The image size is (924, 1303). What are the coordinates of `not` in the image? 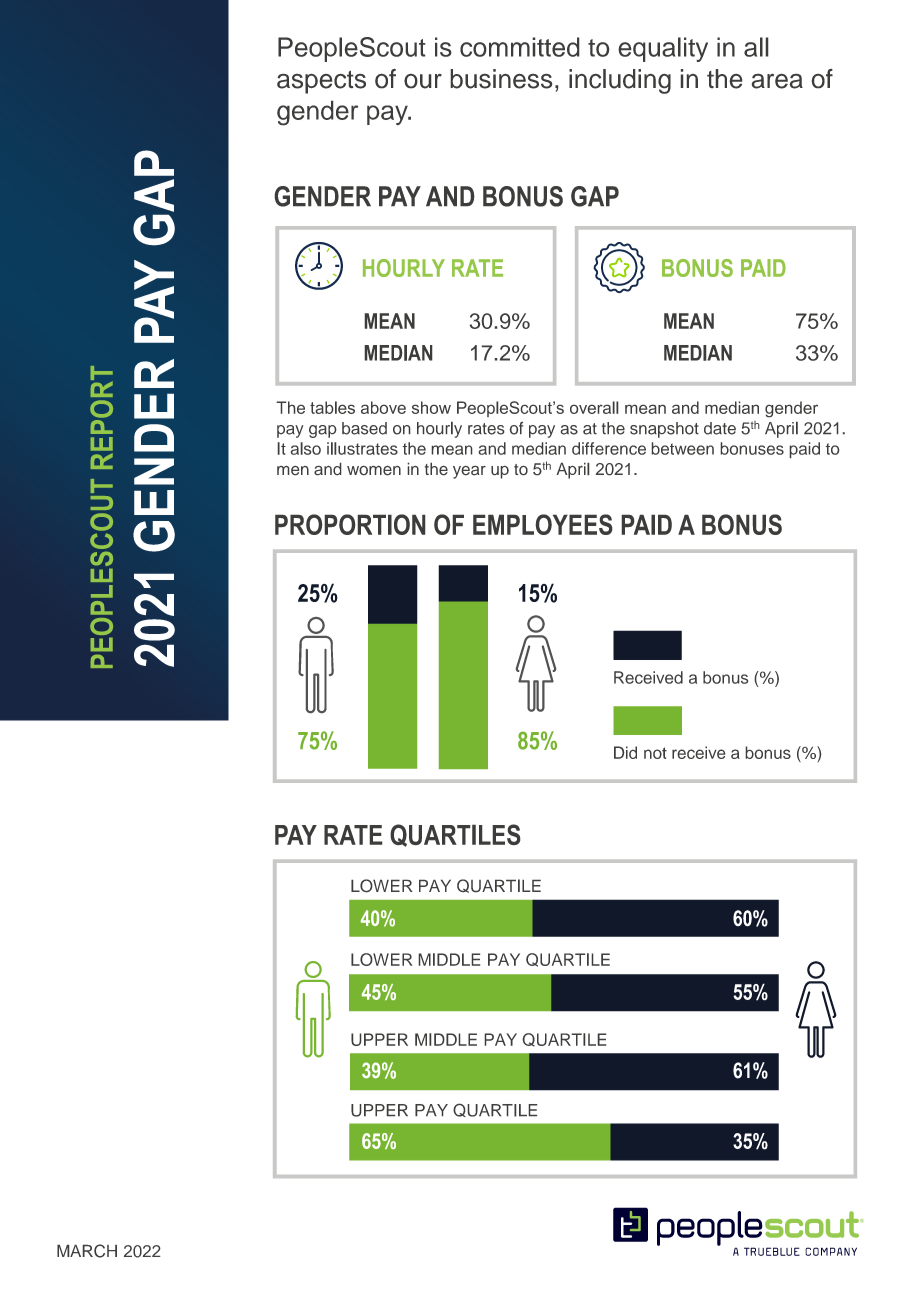 It's located at (655, 753).
